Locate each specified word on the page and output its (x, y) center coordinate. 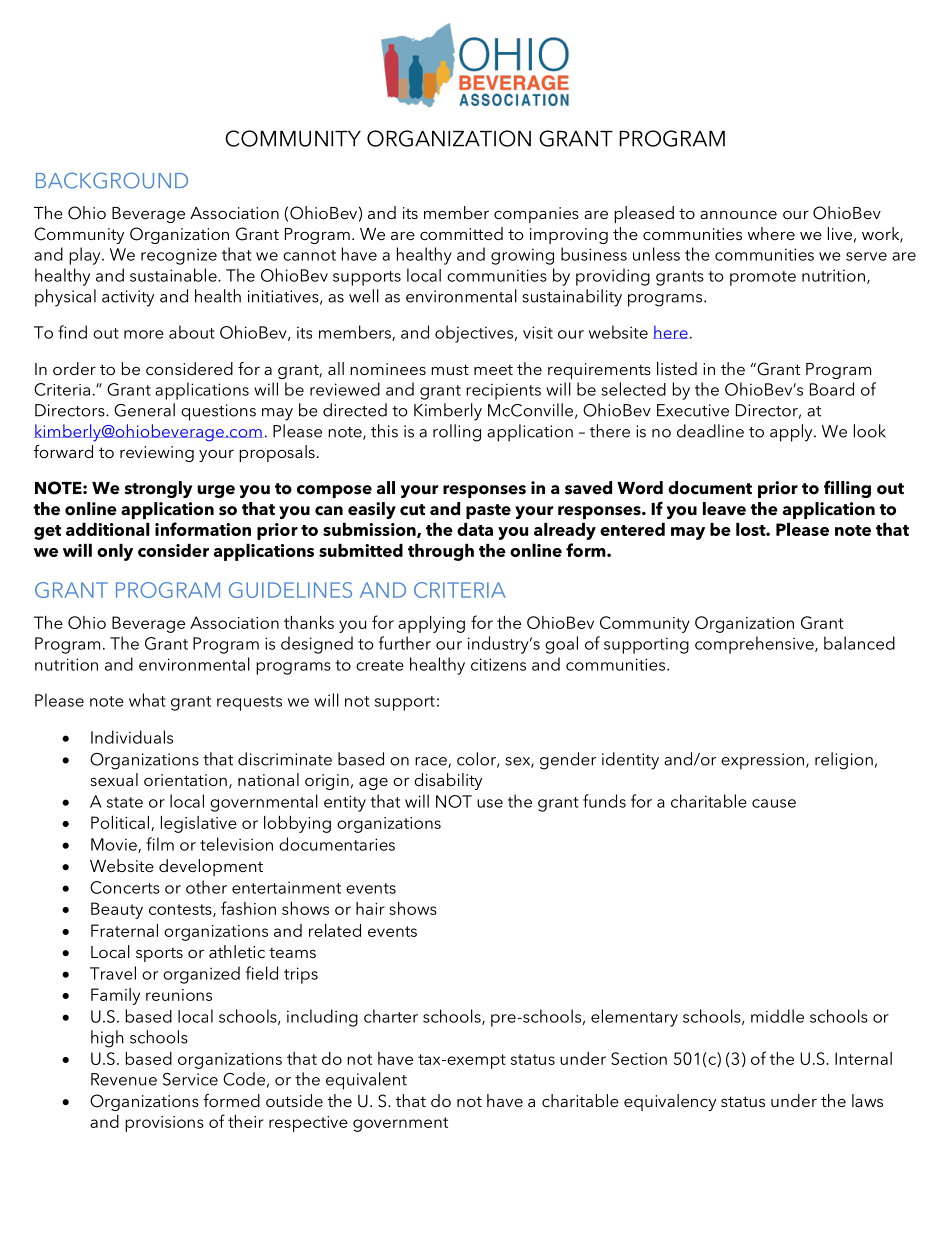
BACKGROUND (112, 180)
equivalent (366, 1081)
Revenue (124, 1079)
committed (461, 233)
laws (867, 1100)
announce (738, 214)
